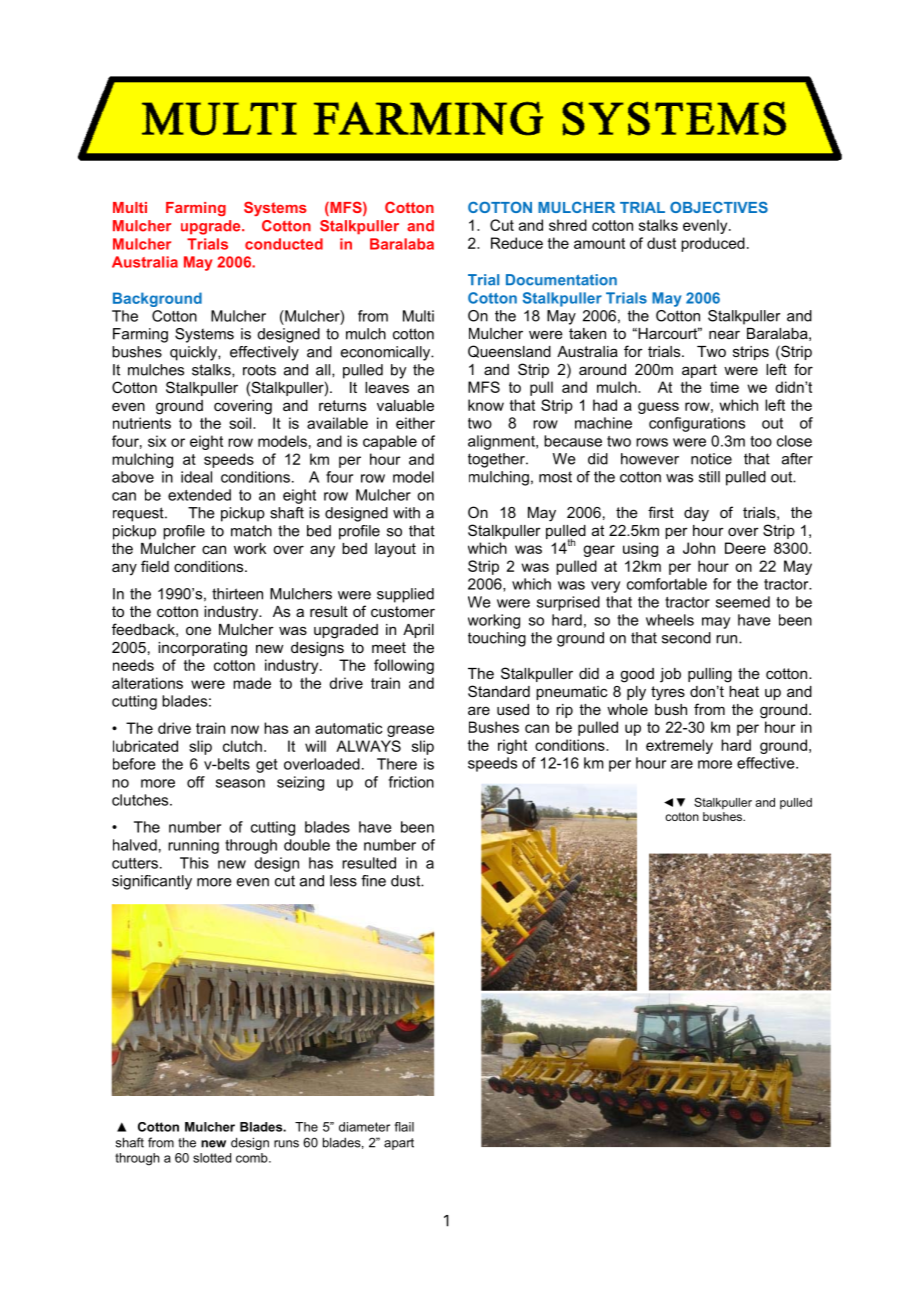 The image size is (924, 1308). I want to click on running, so click(193, 846).
